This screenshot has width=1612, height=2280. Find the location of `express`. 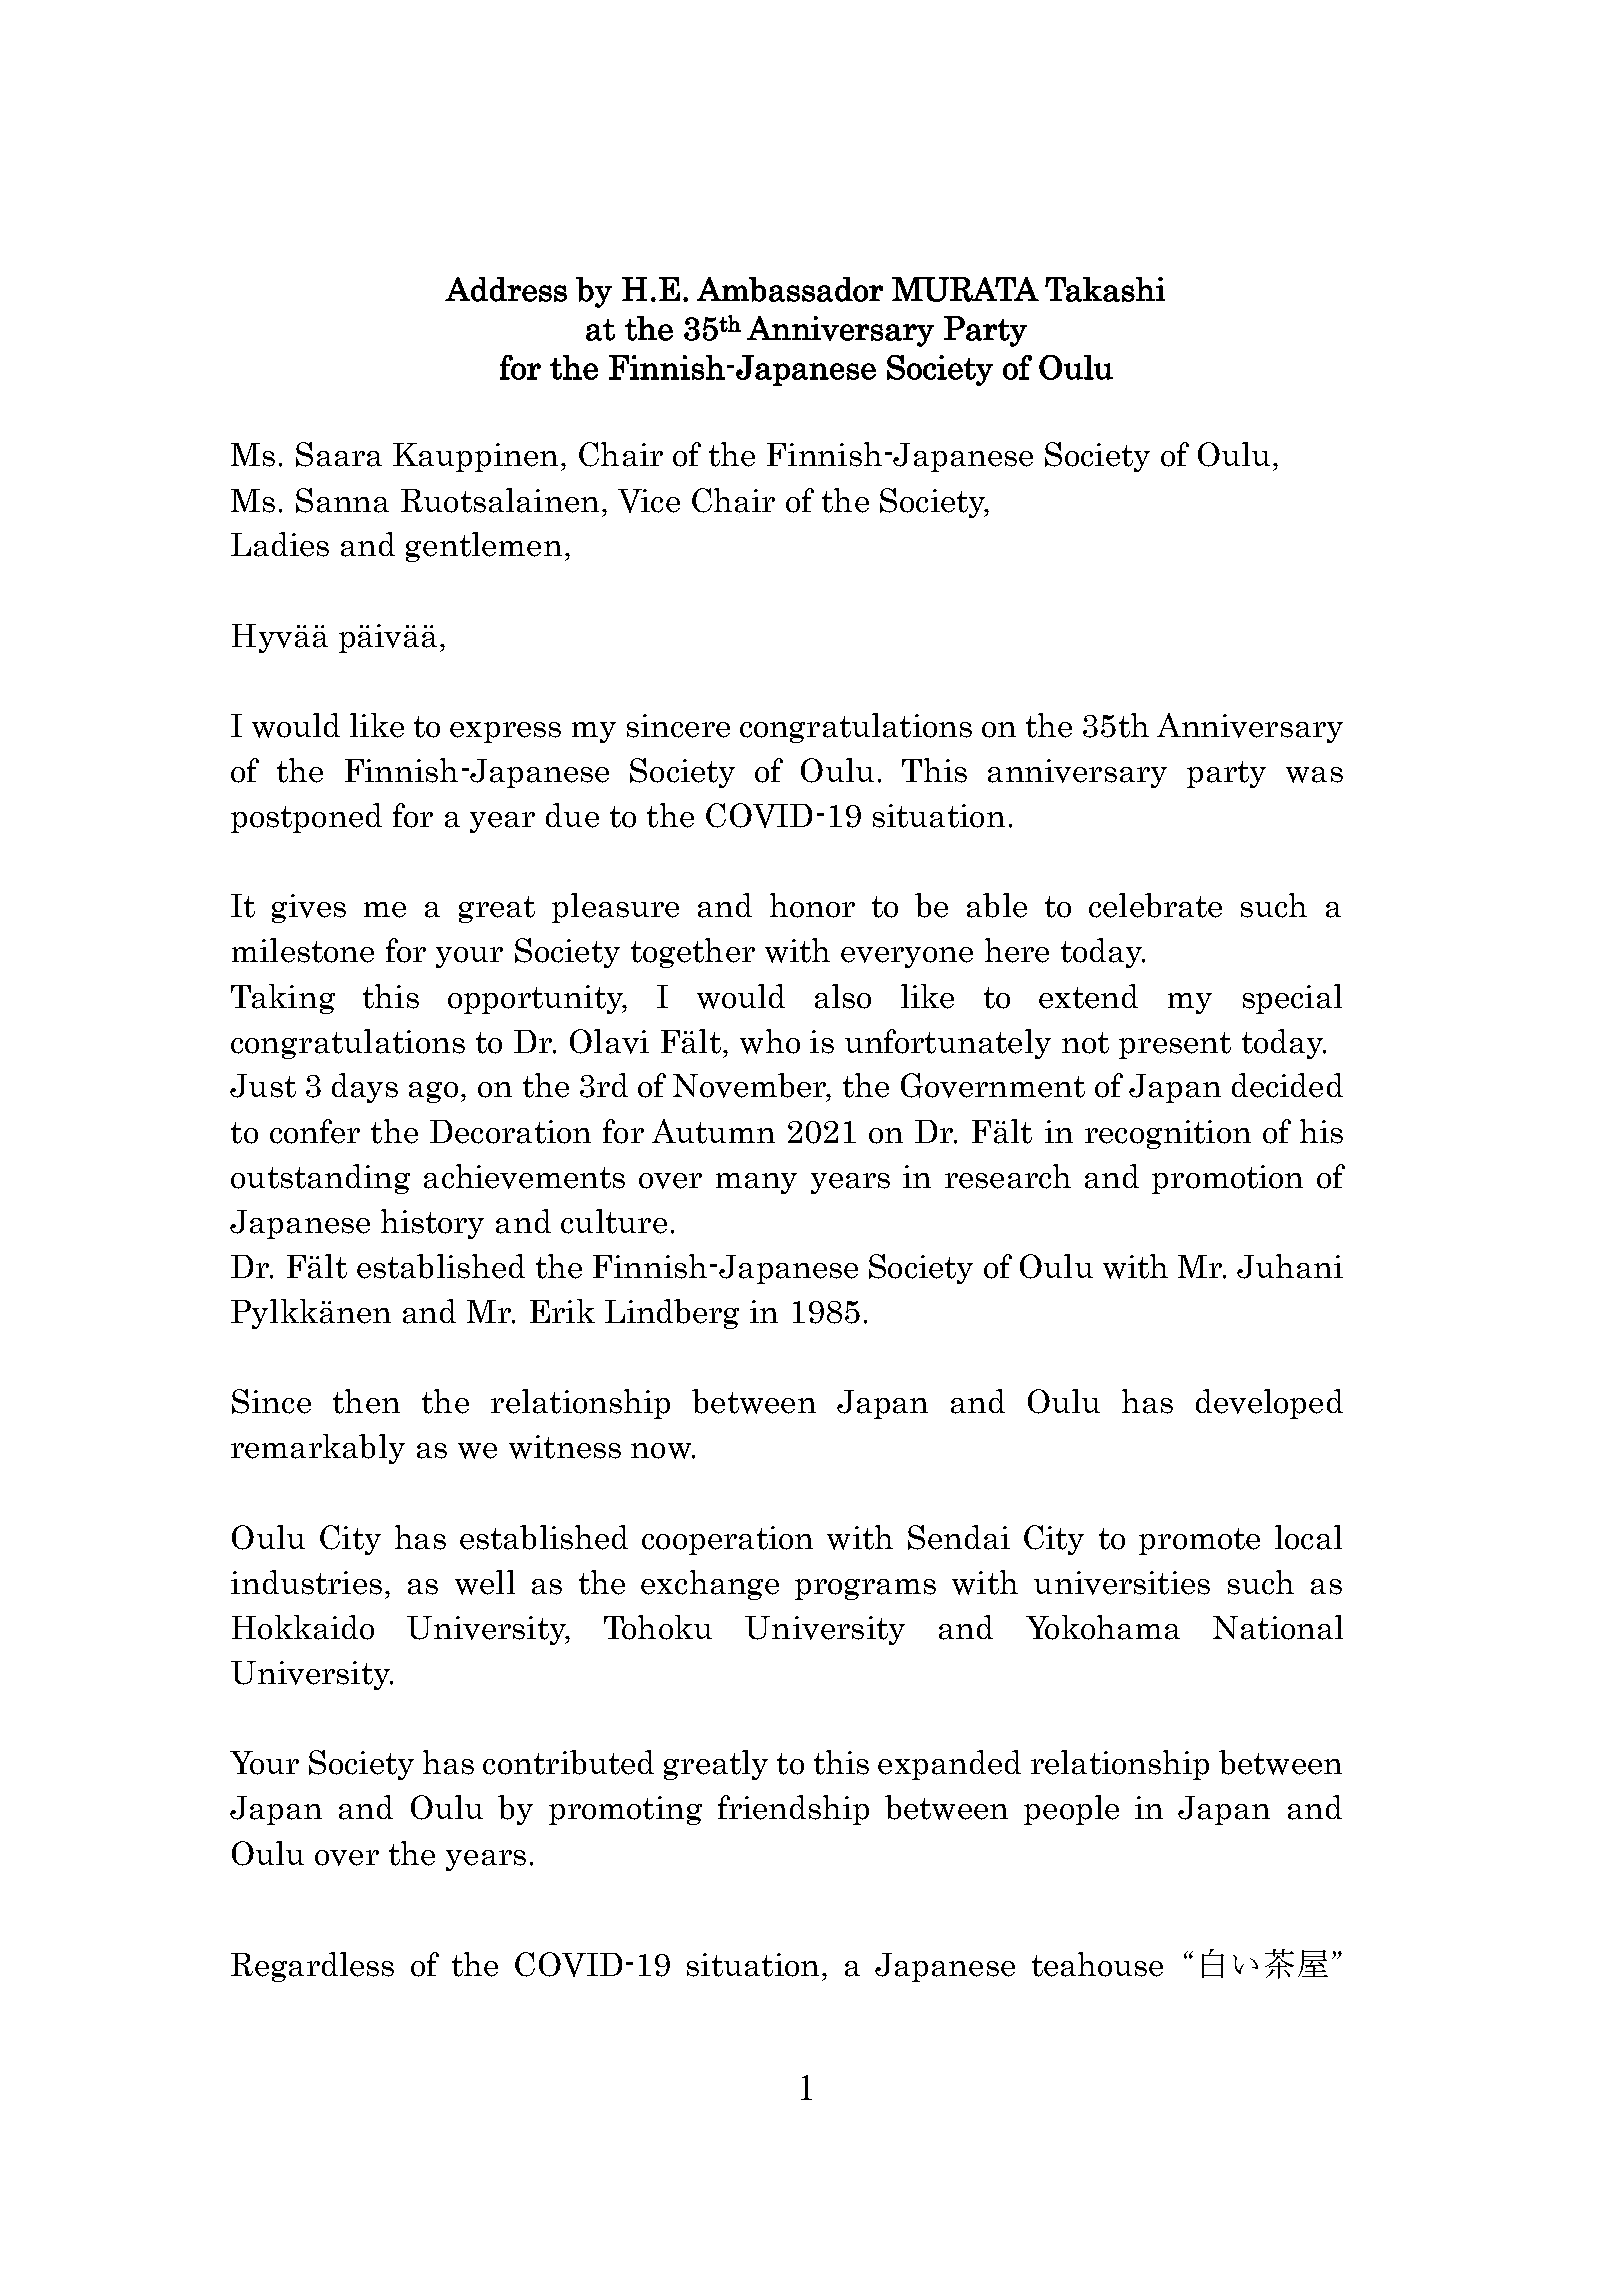

express is located at coordinates (505, 732).
